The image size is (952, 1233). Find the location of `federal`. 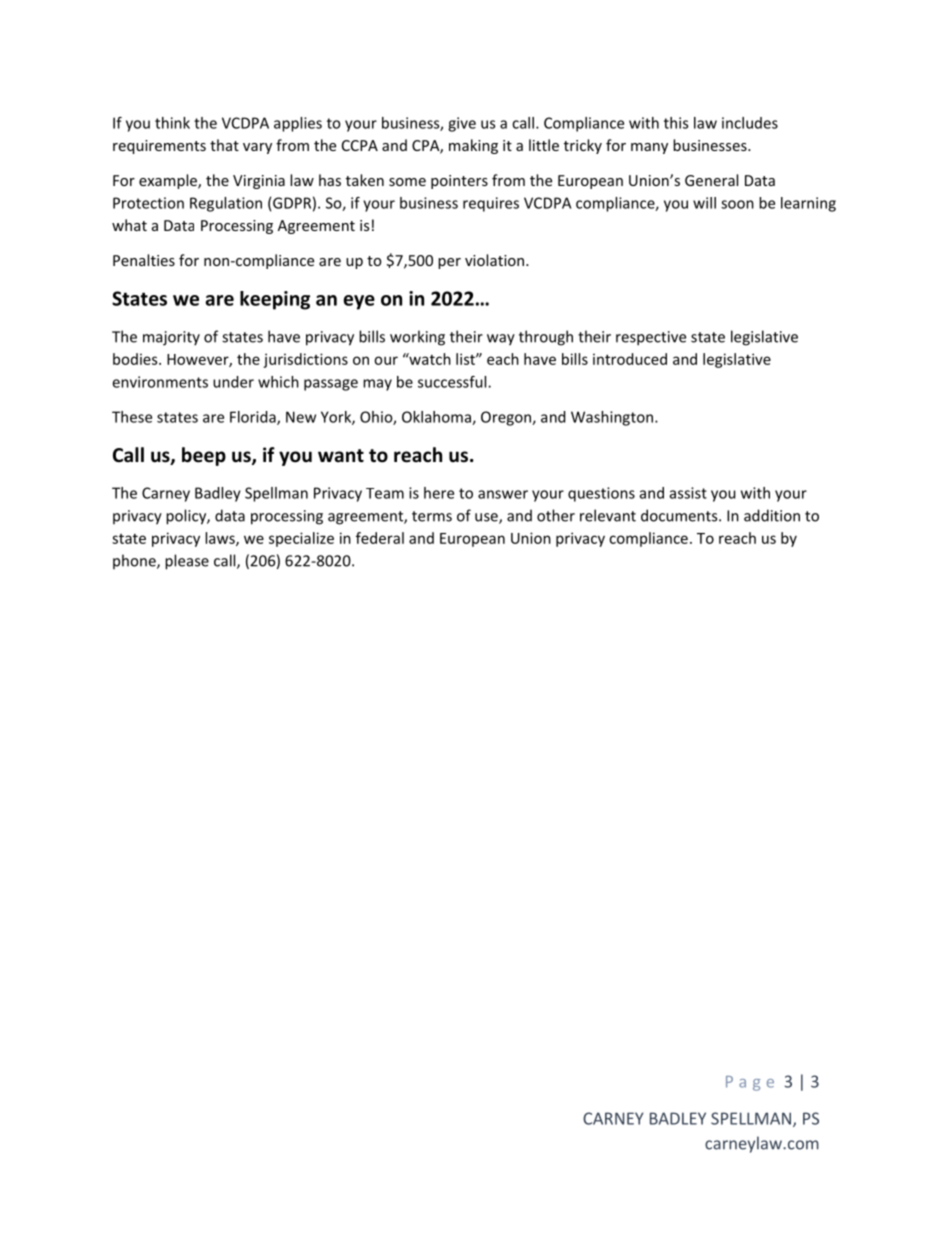

federal is located at coordinates (380, 538).
